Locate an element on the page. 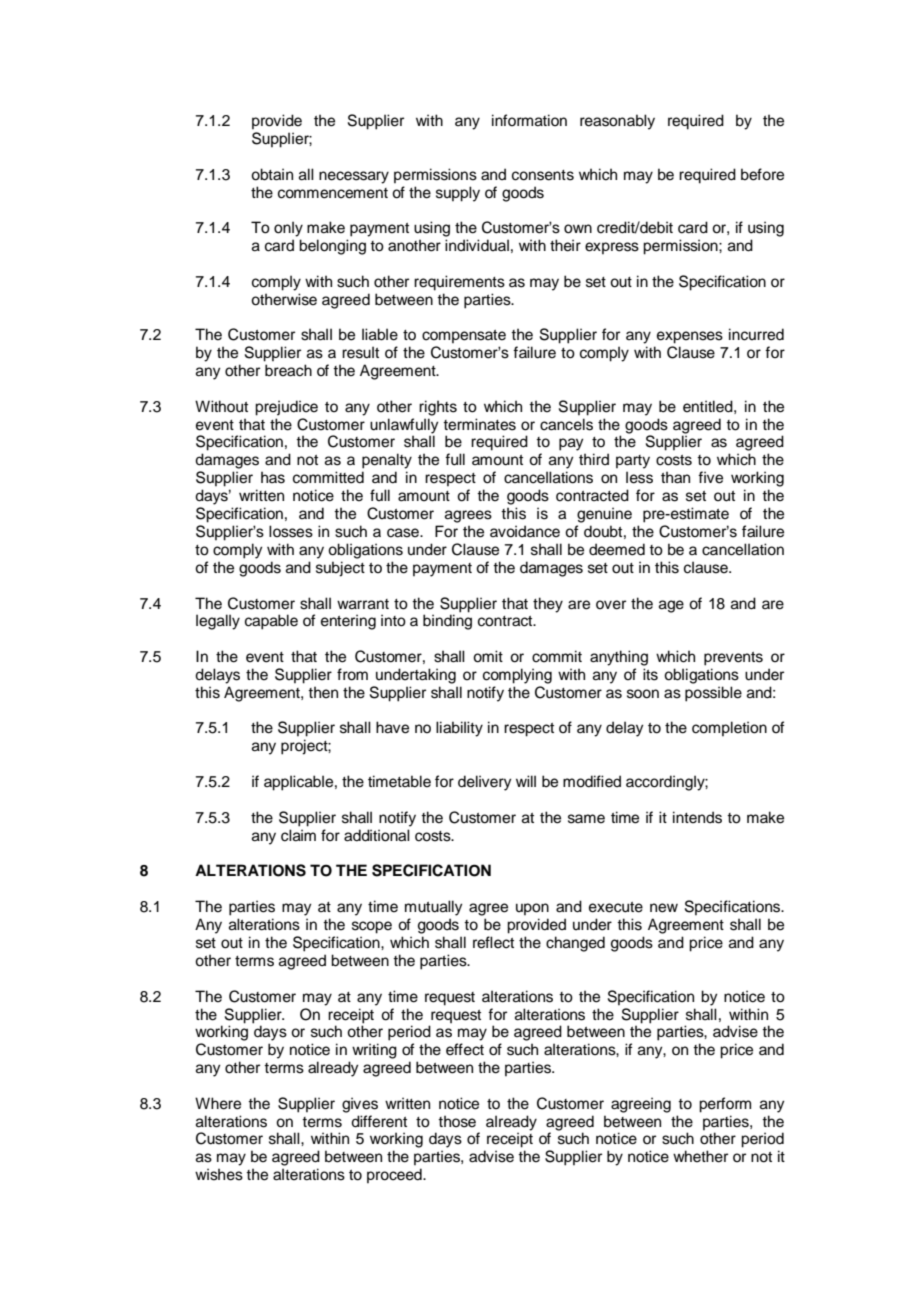 This image has width=924, height=1308. claim is located at coordinates (298, 835).
